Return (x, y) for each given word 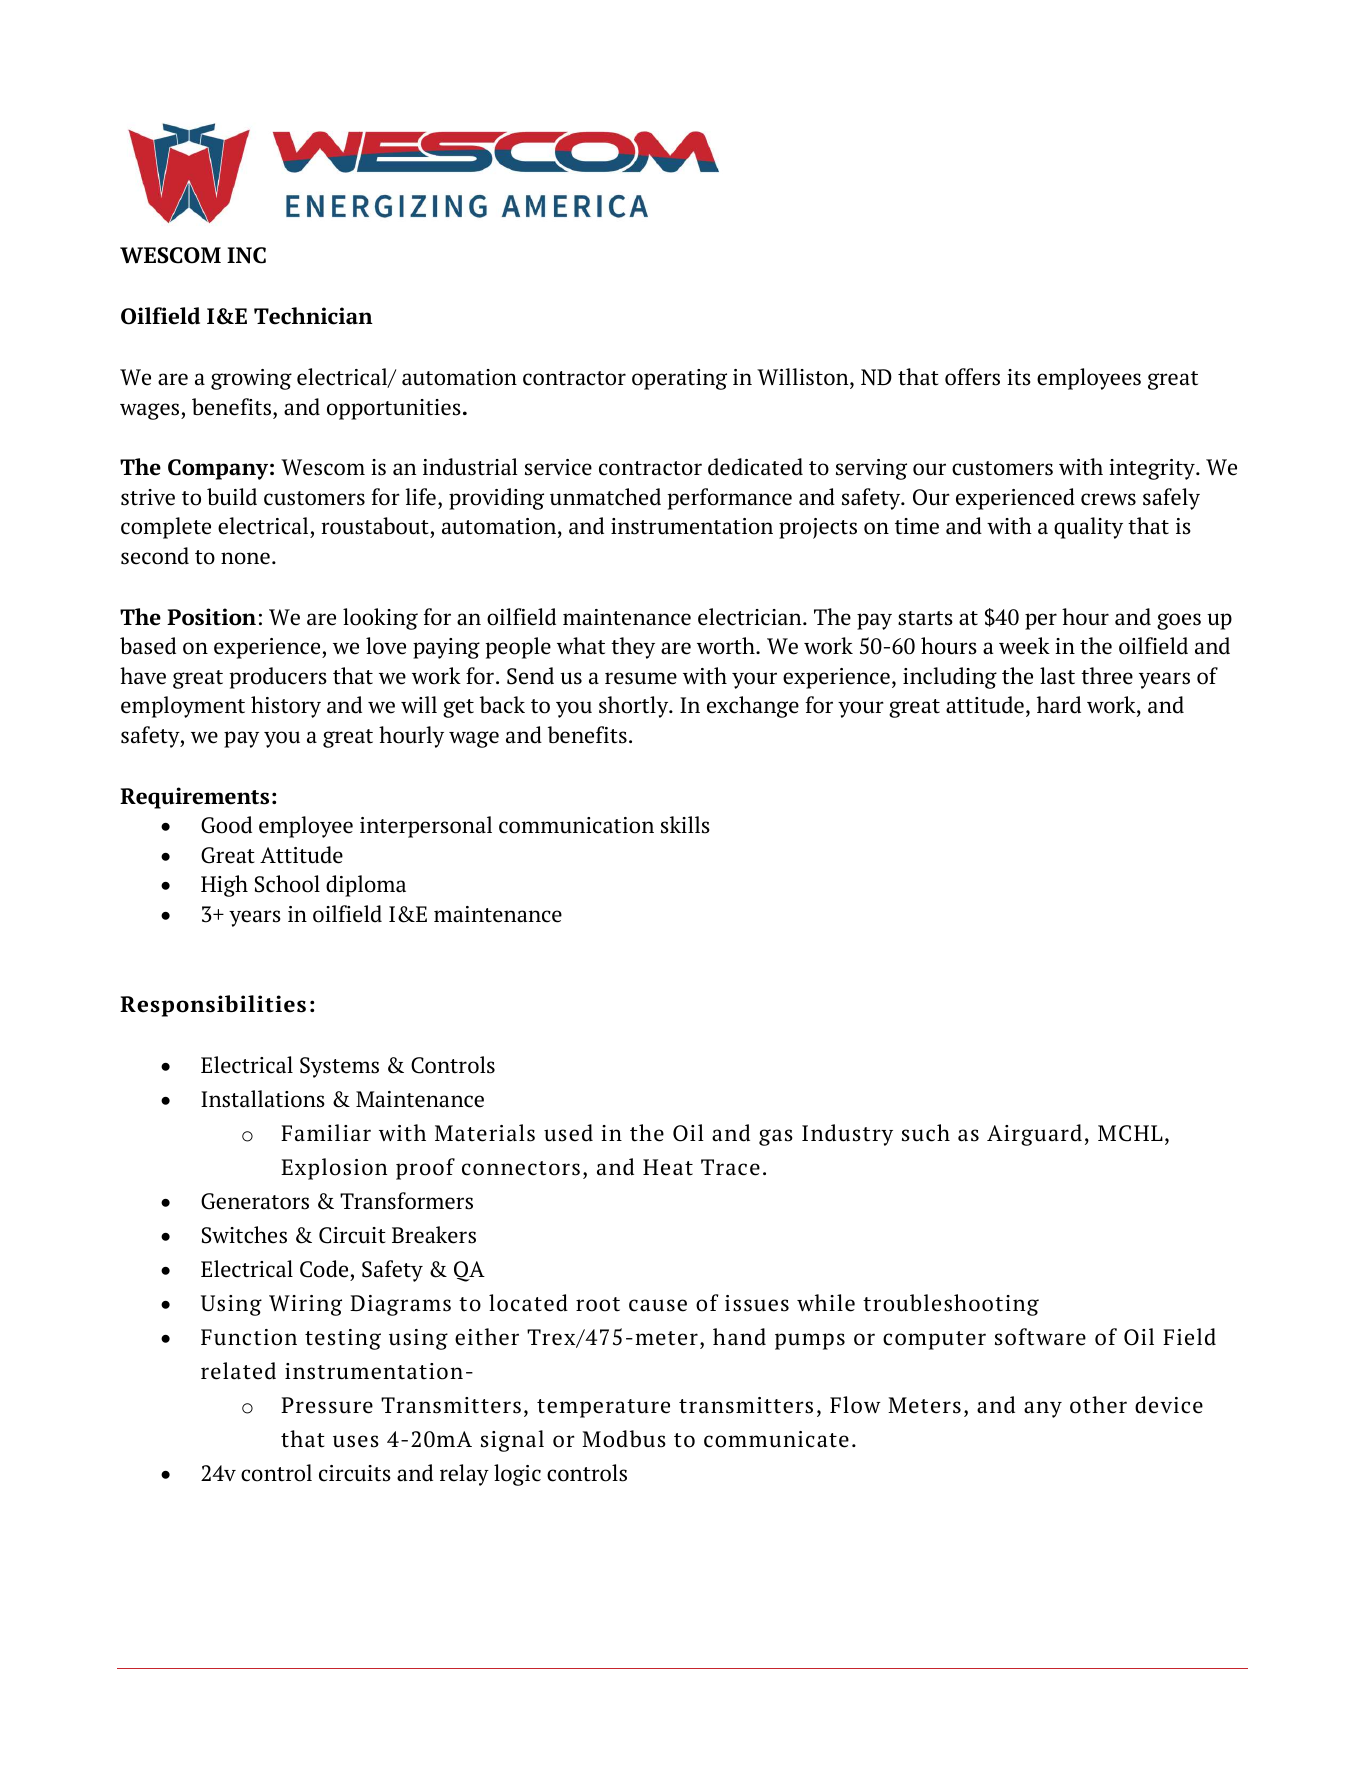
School (287, 884)
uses (356, 1441)
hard (1059, 705)
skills (685, 825)
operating (679, 379)
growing (251, 379)
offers (972, 377)
